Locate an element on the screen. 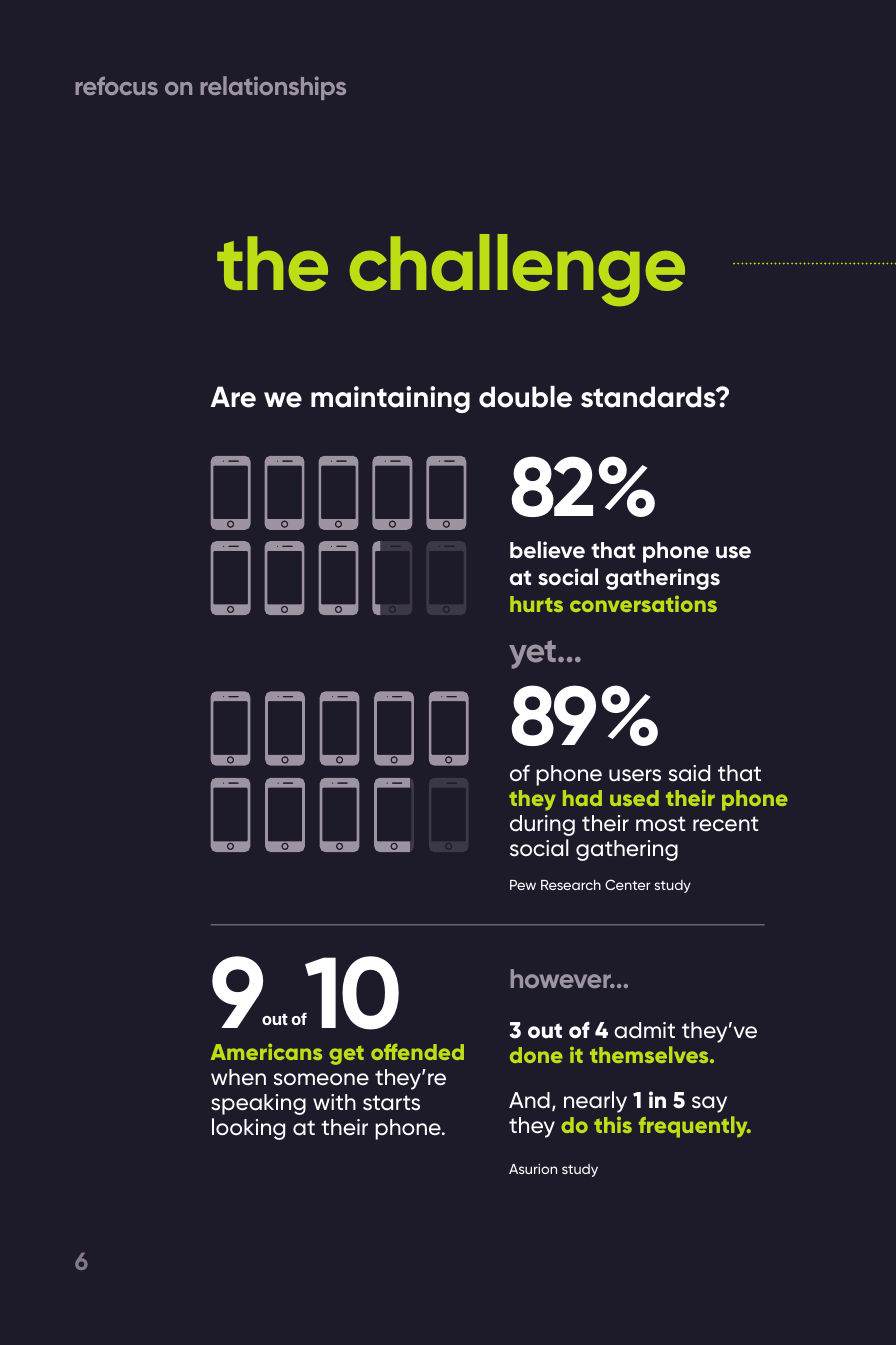 This screenshot has width=896, height=1345. conversations is located at coordinates (643, 604).
